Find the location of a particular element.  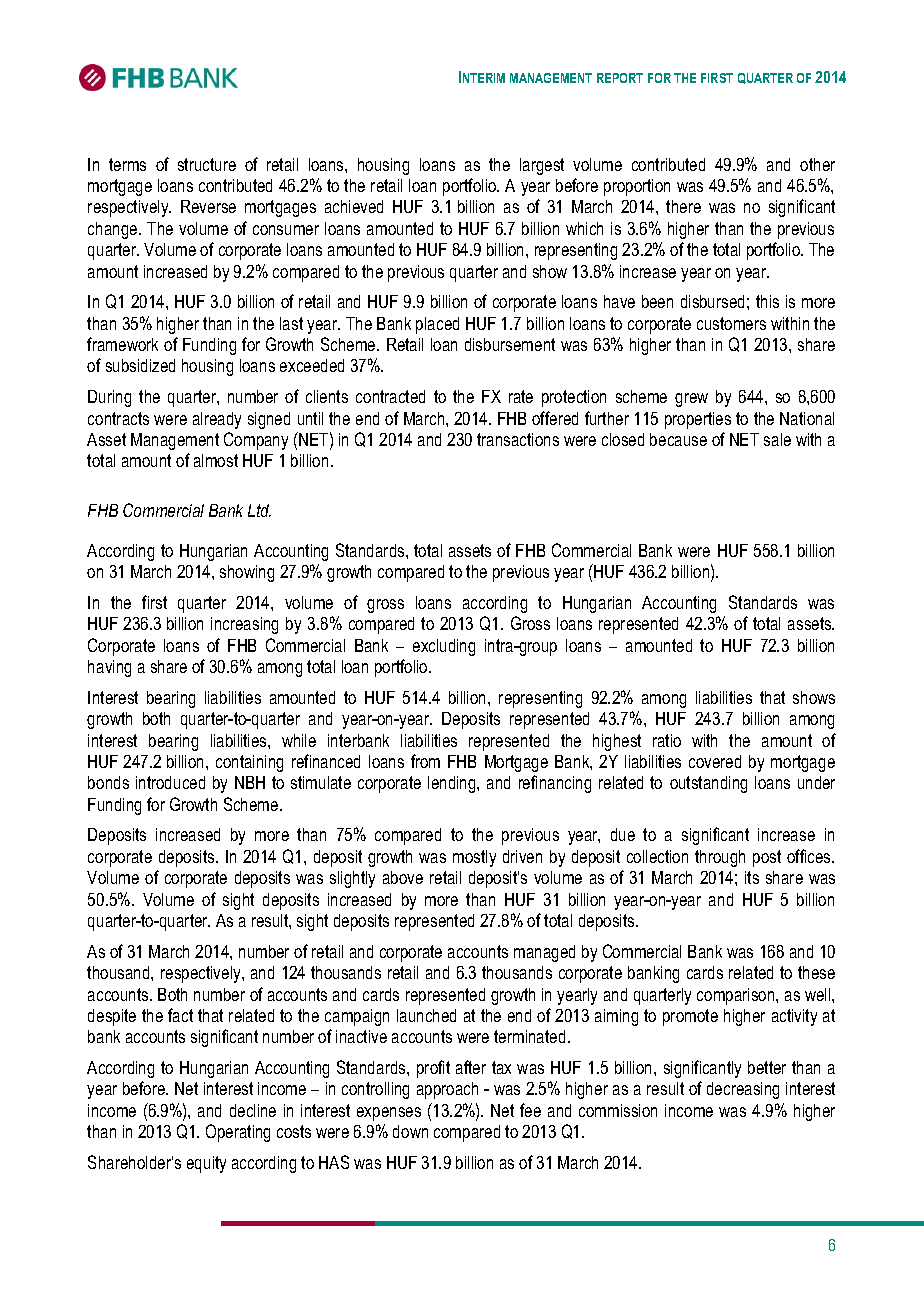

sale is located at coordinates (777, 439).
